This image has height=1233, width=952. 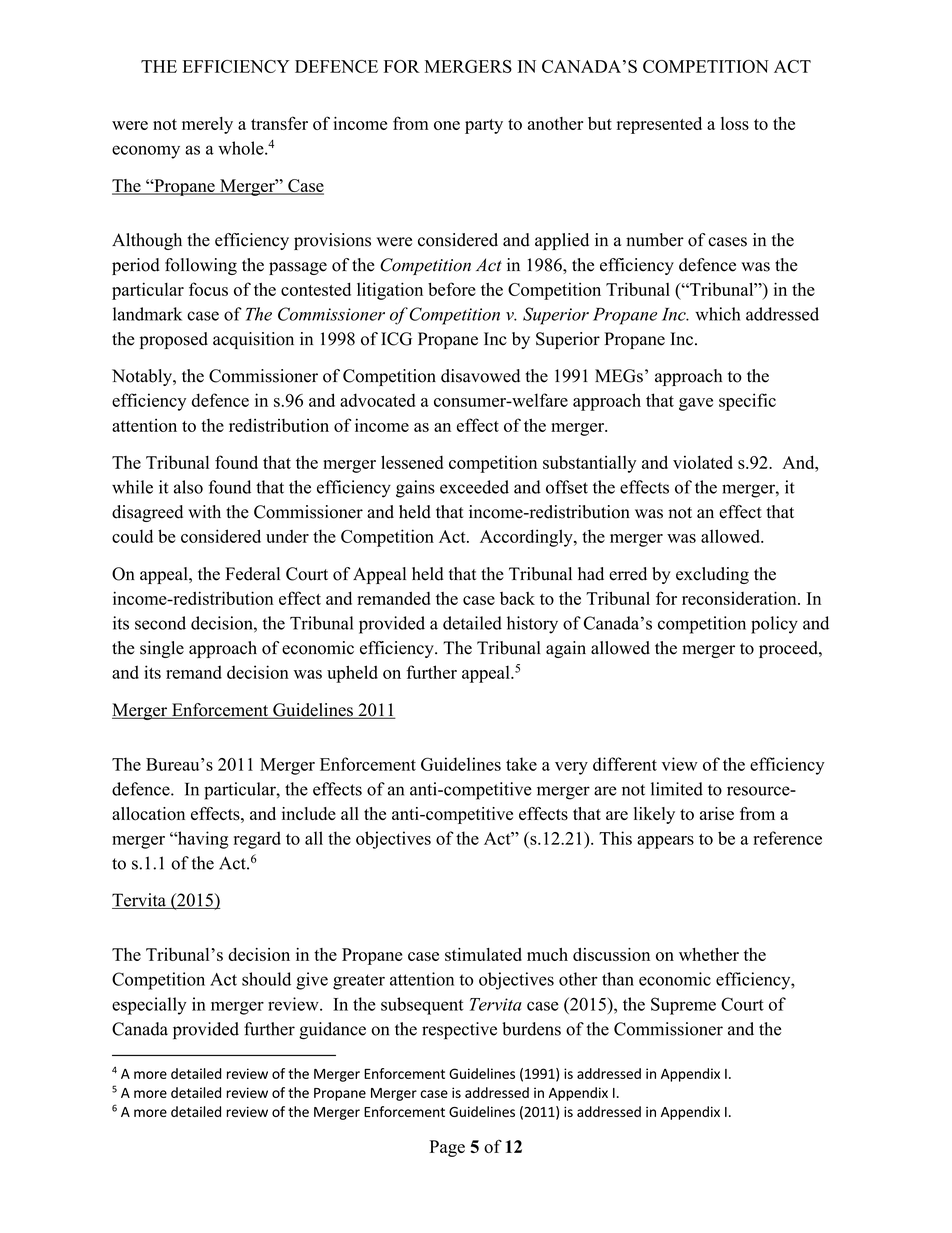 I want to click on especially, so click(x=149, y=1006).
